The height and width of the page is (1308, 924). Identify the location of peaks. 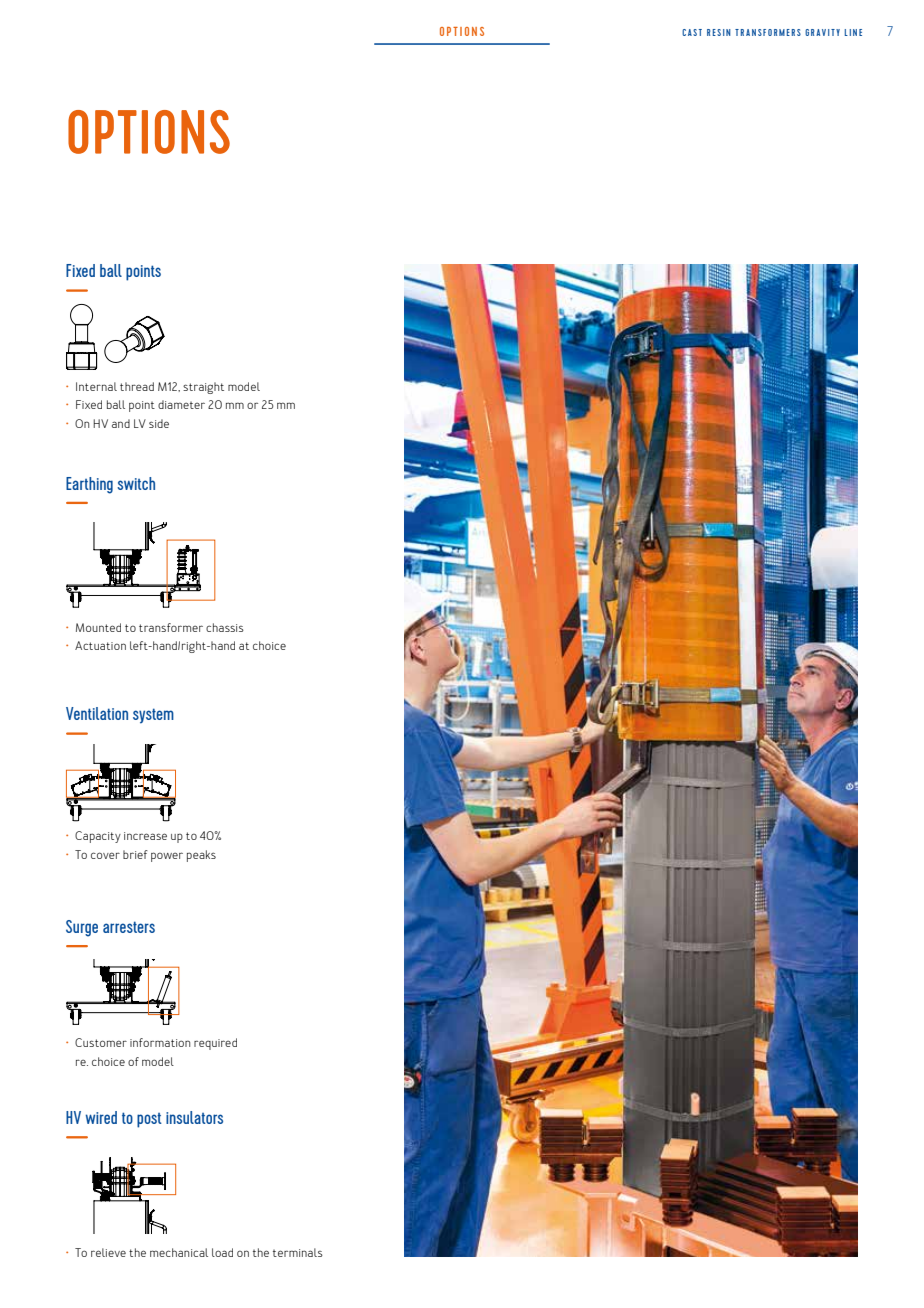
(201, 856).
